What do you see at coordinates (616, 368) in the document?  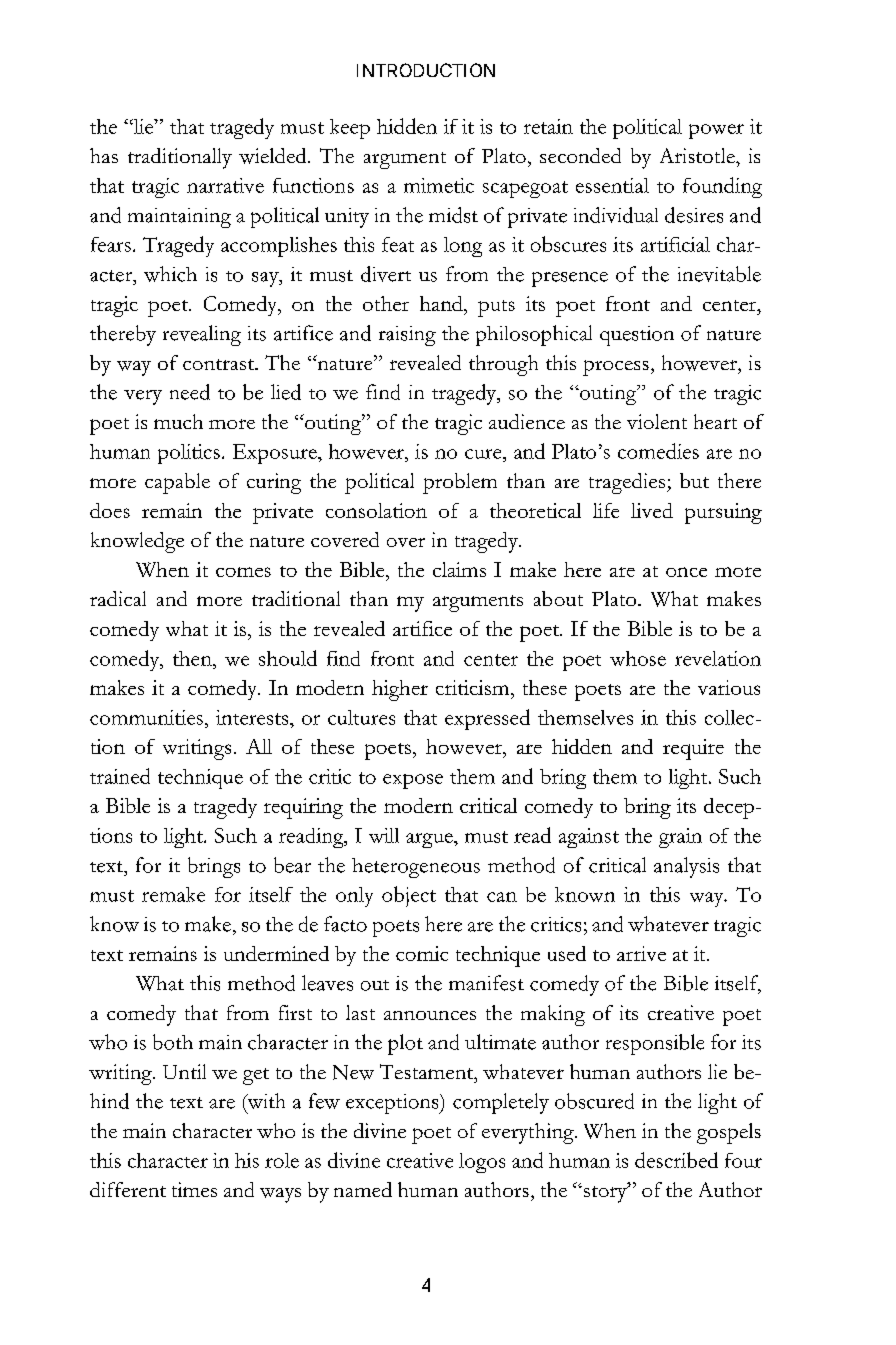 I see `process` at bounding box center [616, 368].
